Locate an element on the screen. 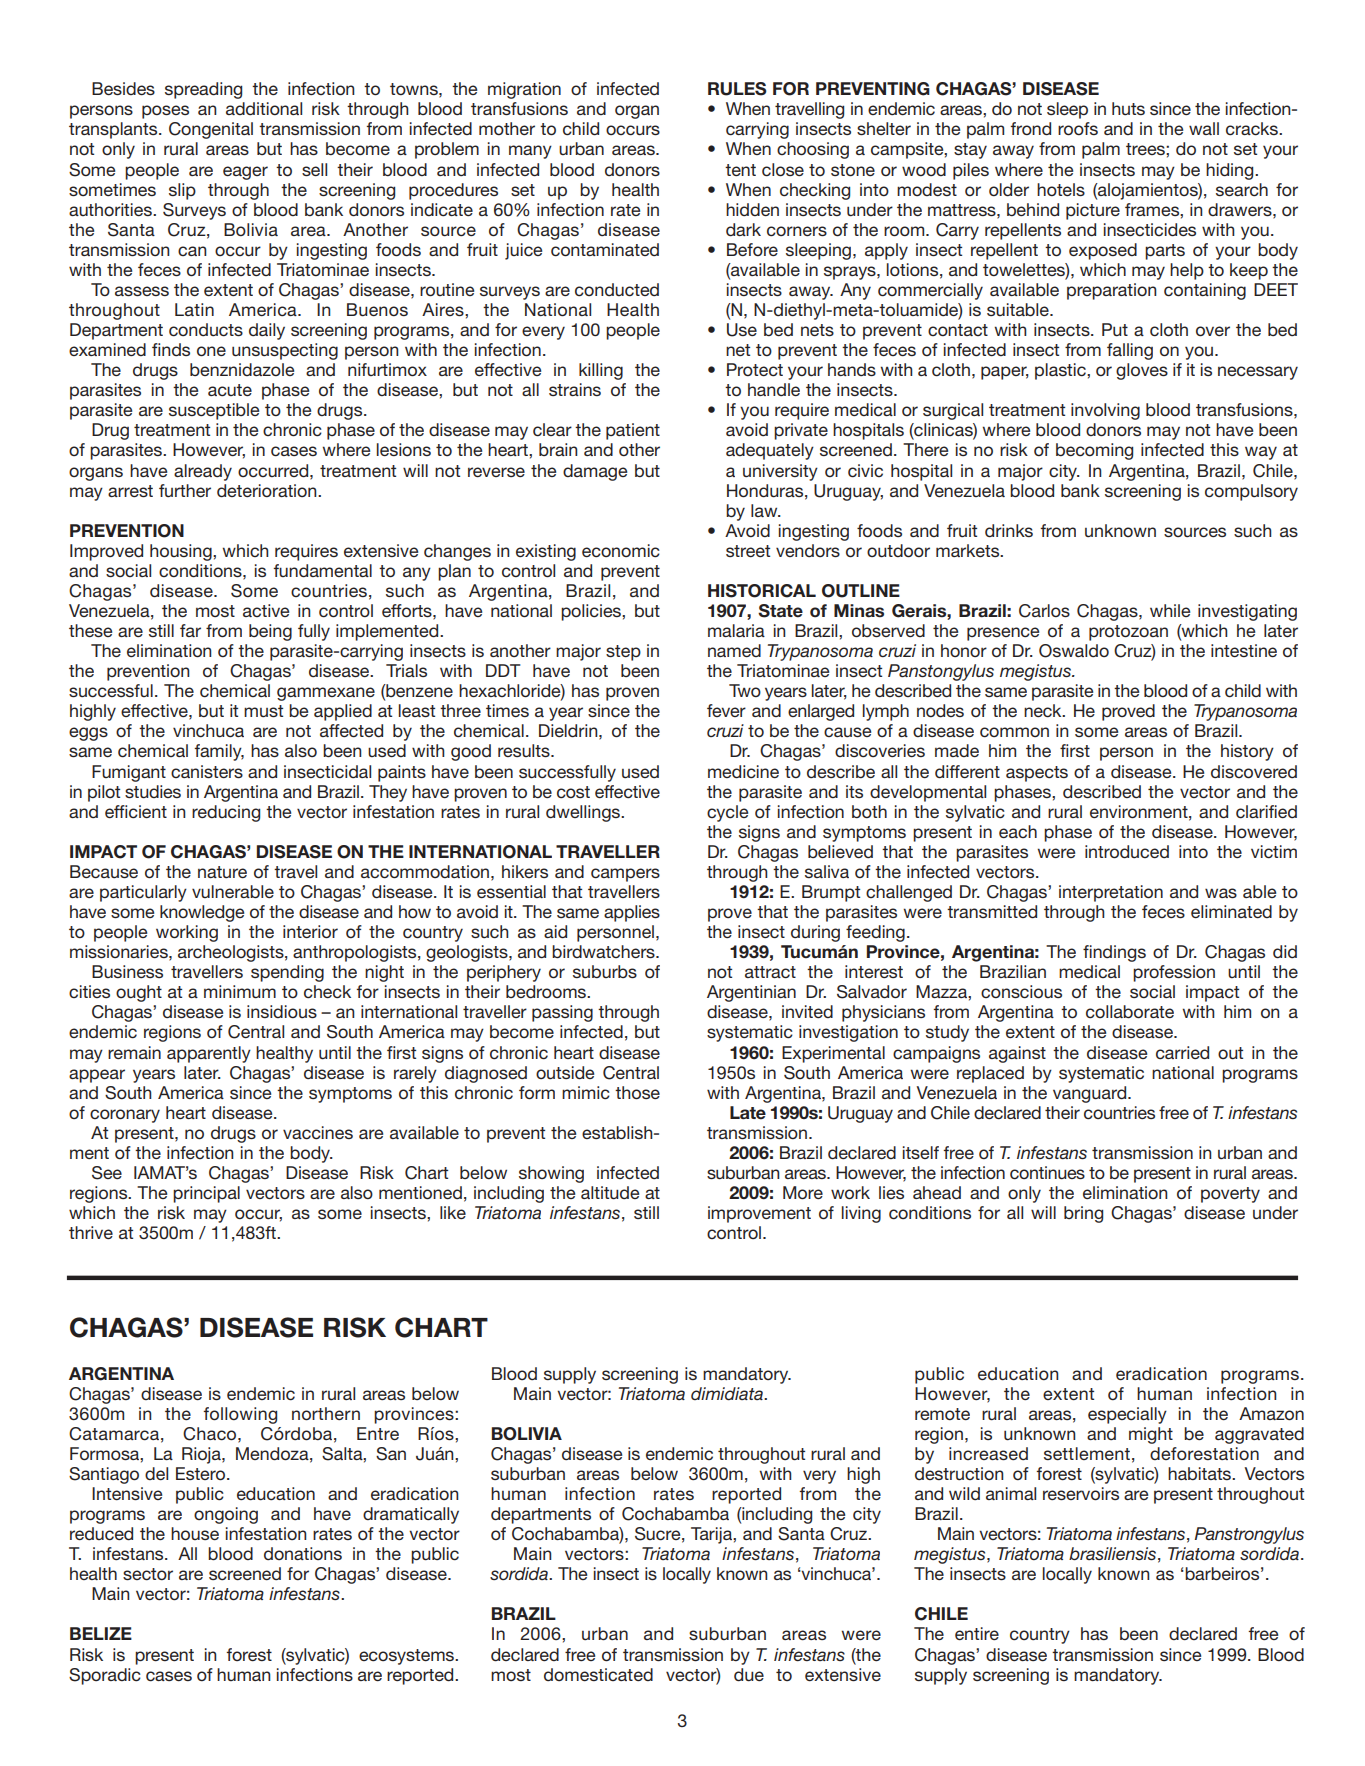 The image size is (1365, 1766). deterioration is located at coordinates (268, 490).
